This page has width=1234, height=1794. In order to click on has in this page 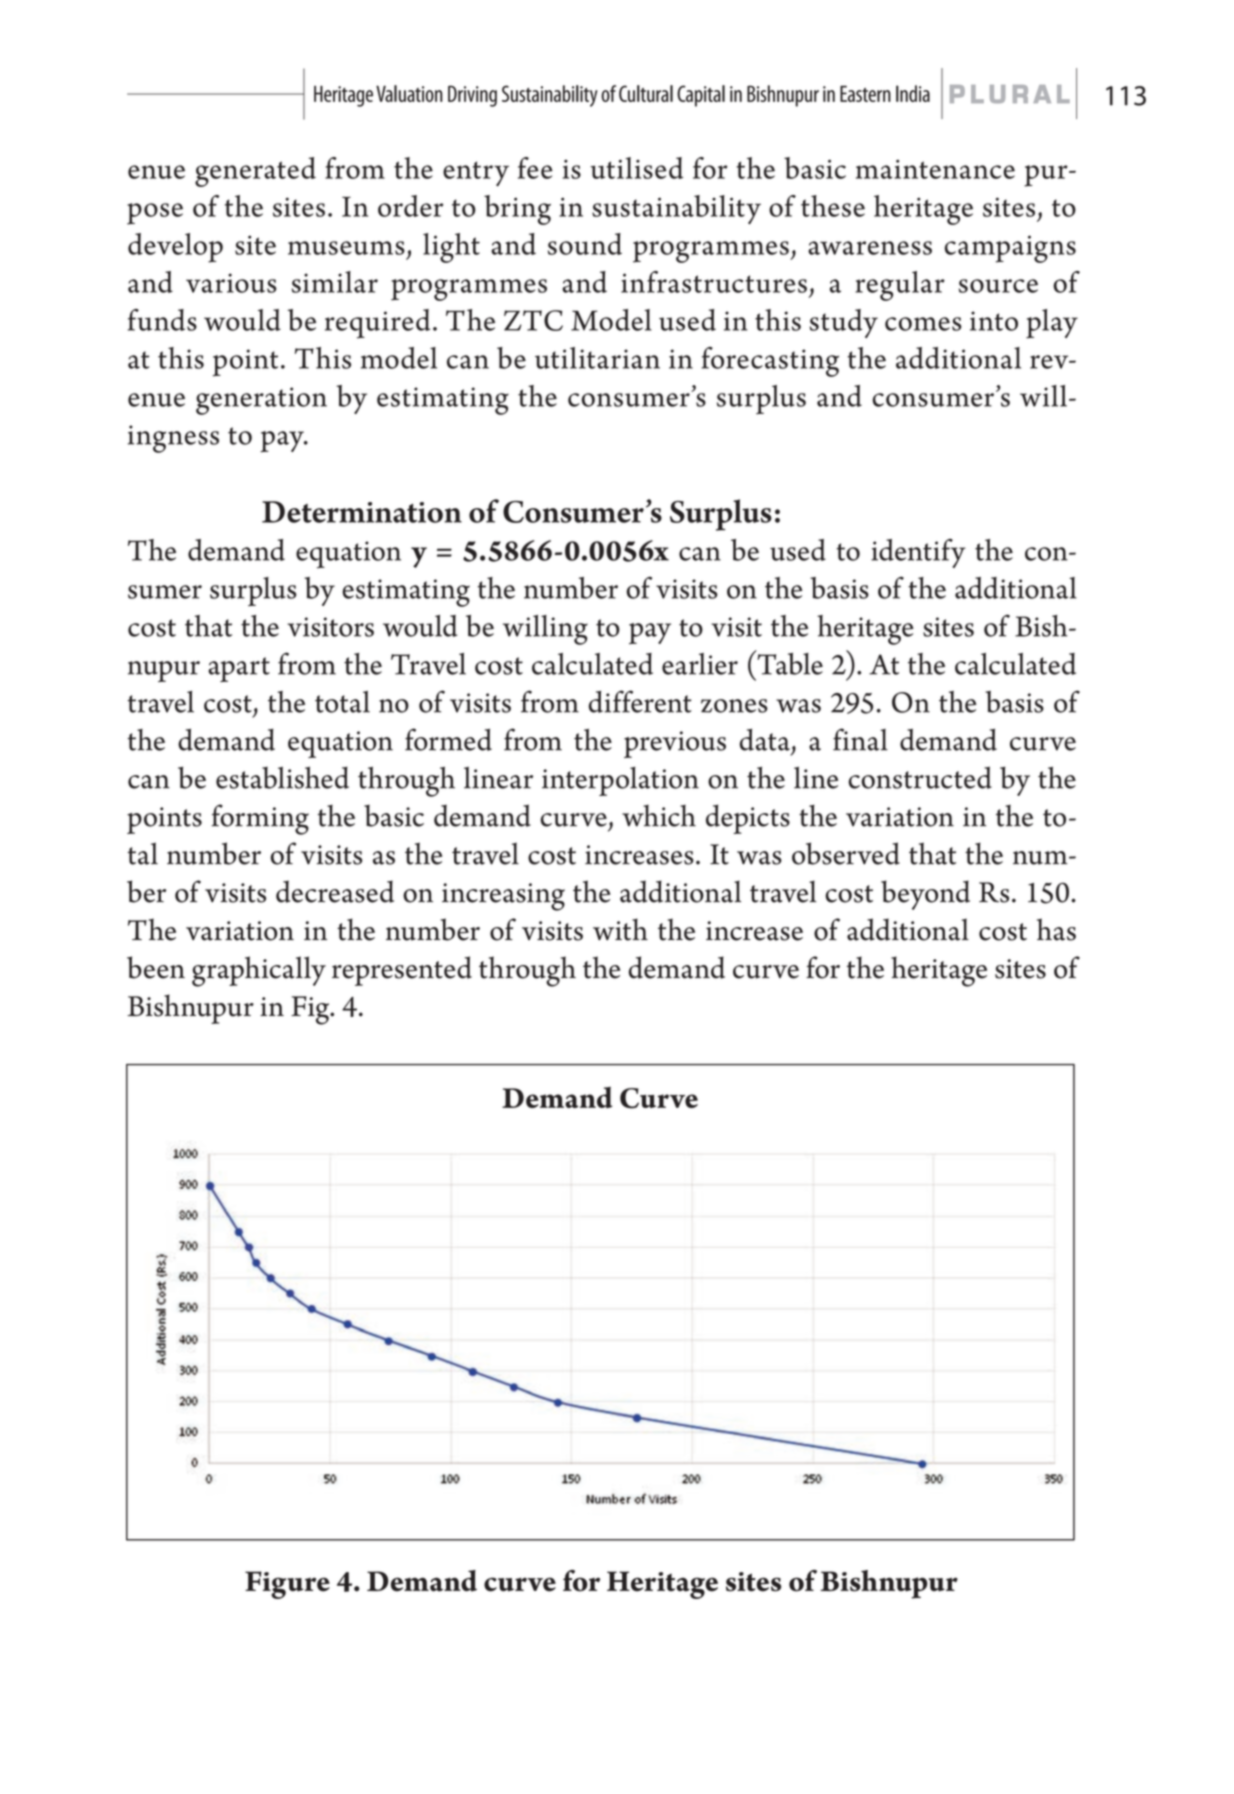, I will do `click(1056, 929)`.
